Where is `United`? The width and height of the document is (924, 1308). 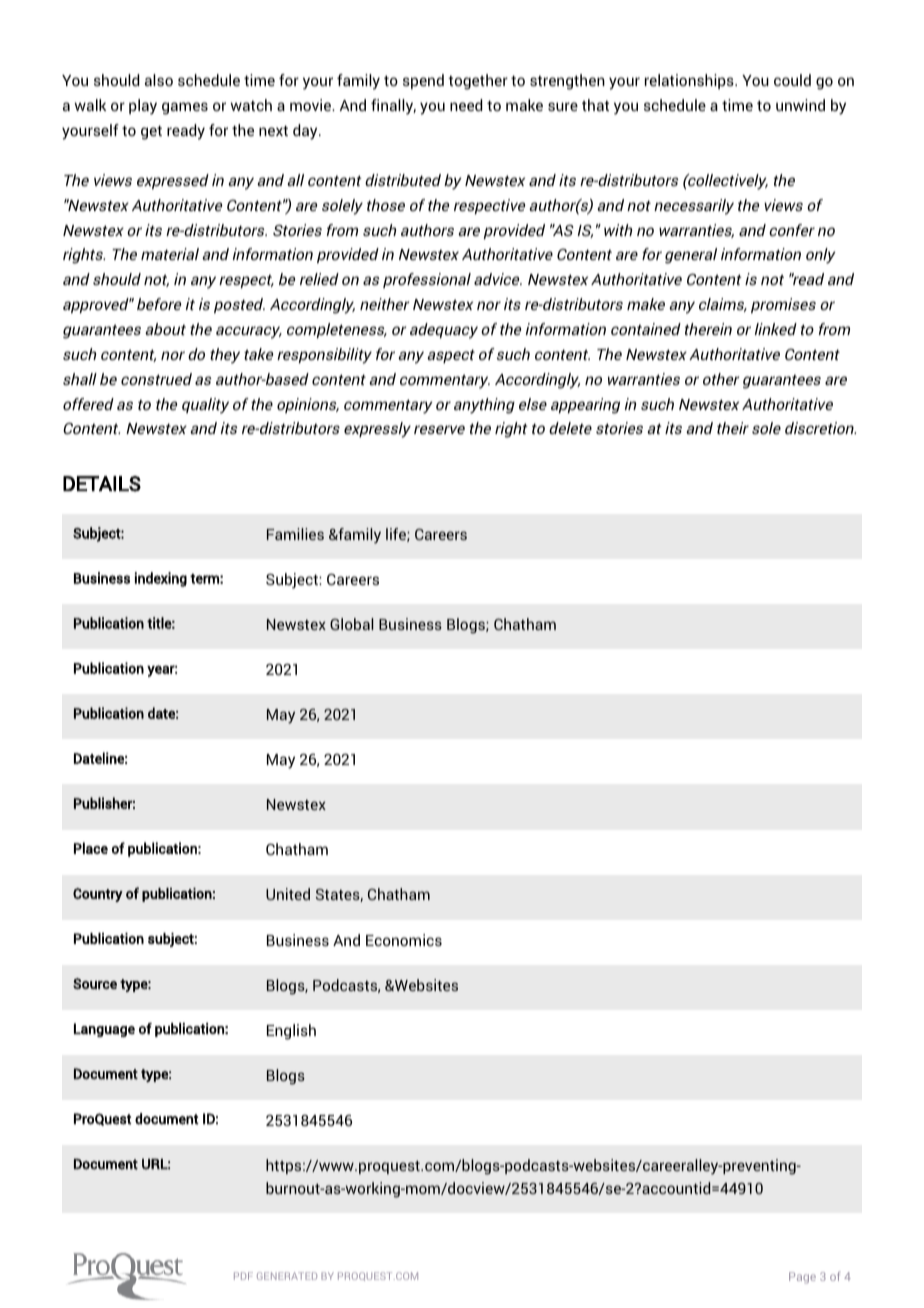
United is located at coordinates (288, 894).
